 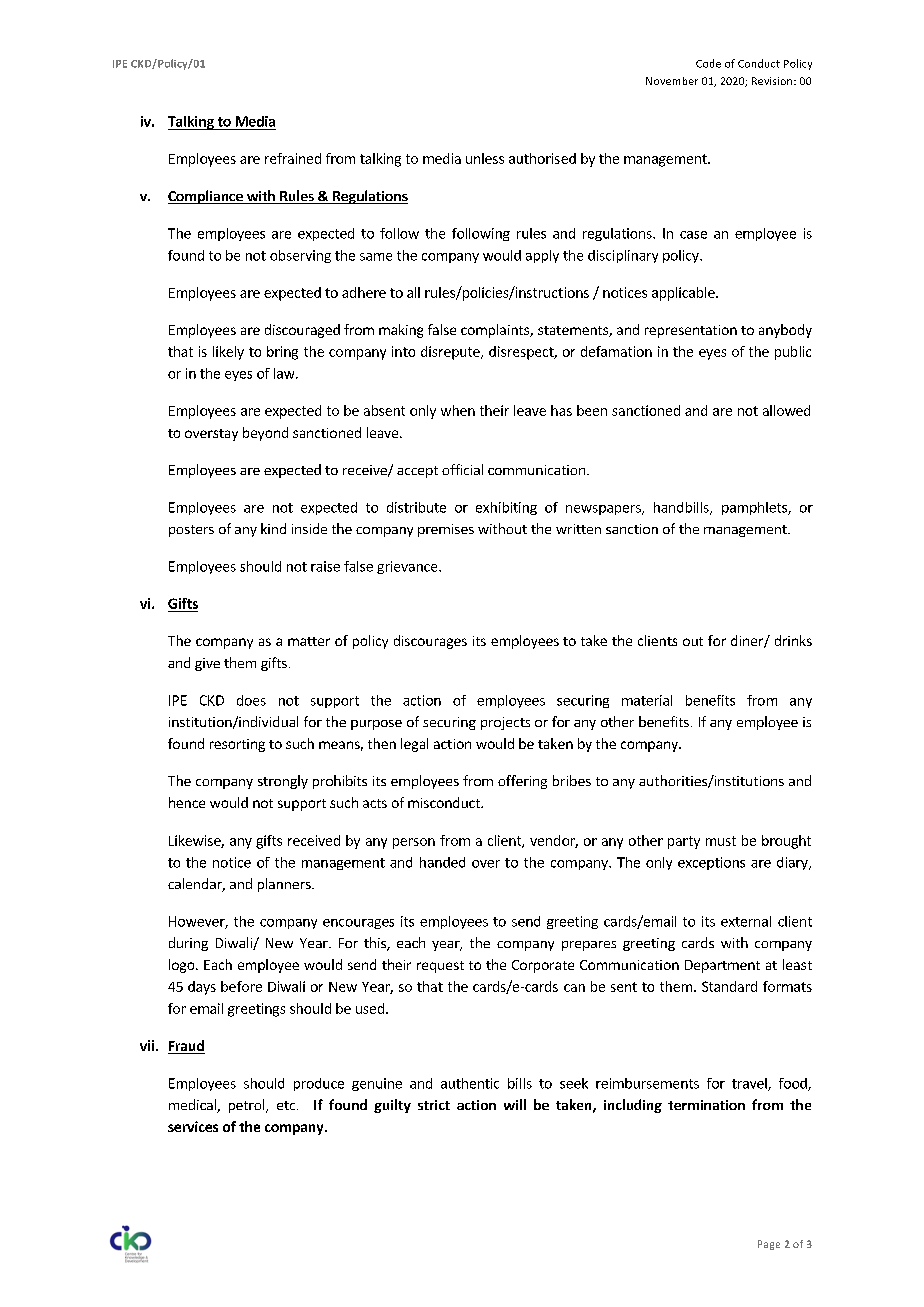 I want to click on unless, so click(x=485, y=158).
